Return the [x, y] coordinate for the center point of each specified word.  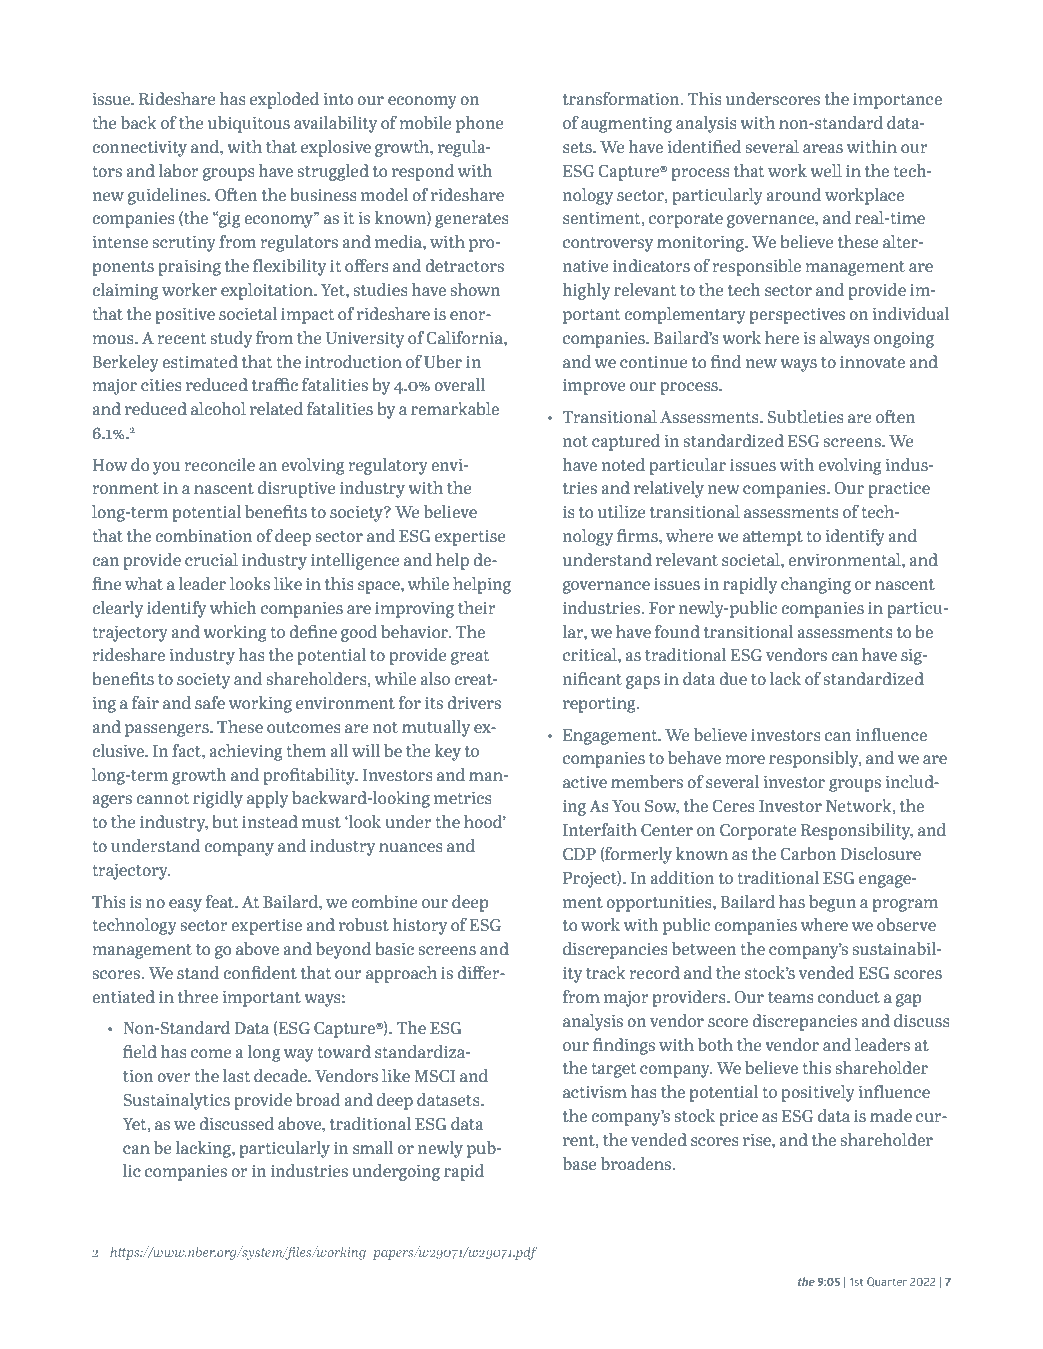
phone [480, 124]
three [198, 996]
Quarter [887, 1282]
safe [210, 702]
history [420, 926]
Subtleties [806, 416]
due [733, 678]
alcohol [218, 408]
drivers [474, 702]
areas [823, 148]
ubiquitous [249, 124]
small [373, 1147]
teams [791, 997]
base [580, 1163]
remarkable [455, 408]
